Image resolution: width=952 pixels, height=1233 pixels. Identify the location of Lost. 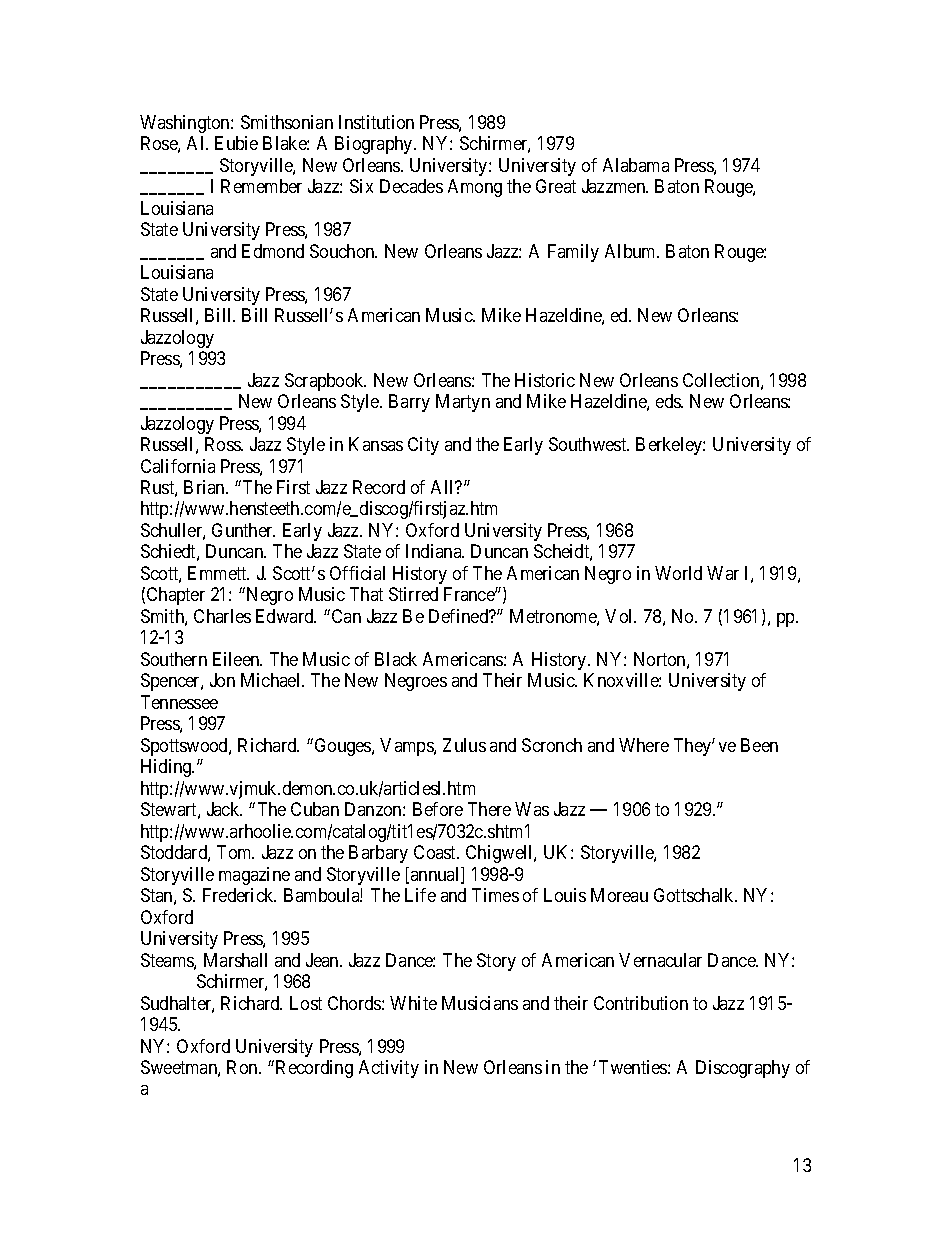
(306, 1003).
